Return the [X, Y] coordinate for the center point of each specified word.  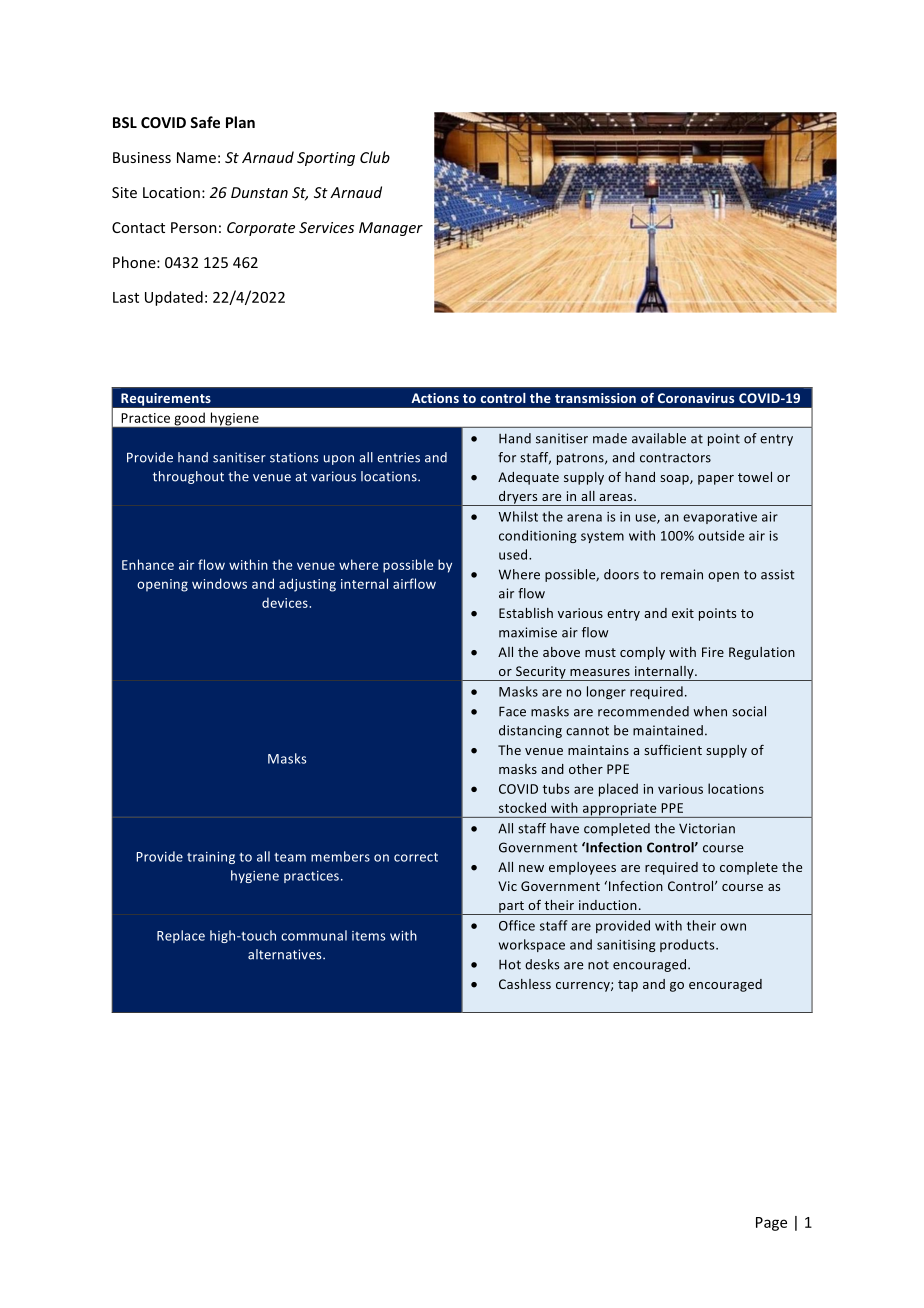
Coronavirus [696, 398]
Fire [713, 652]
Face [512, 711]
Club [375, 157]
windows [219, 583]
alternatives [286, 954]
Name [196, 157]
